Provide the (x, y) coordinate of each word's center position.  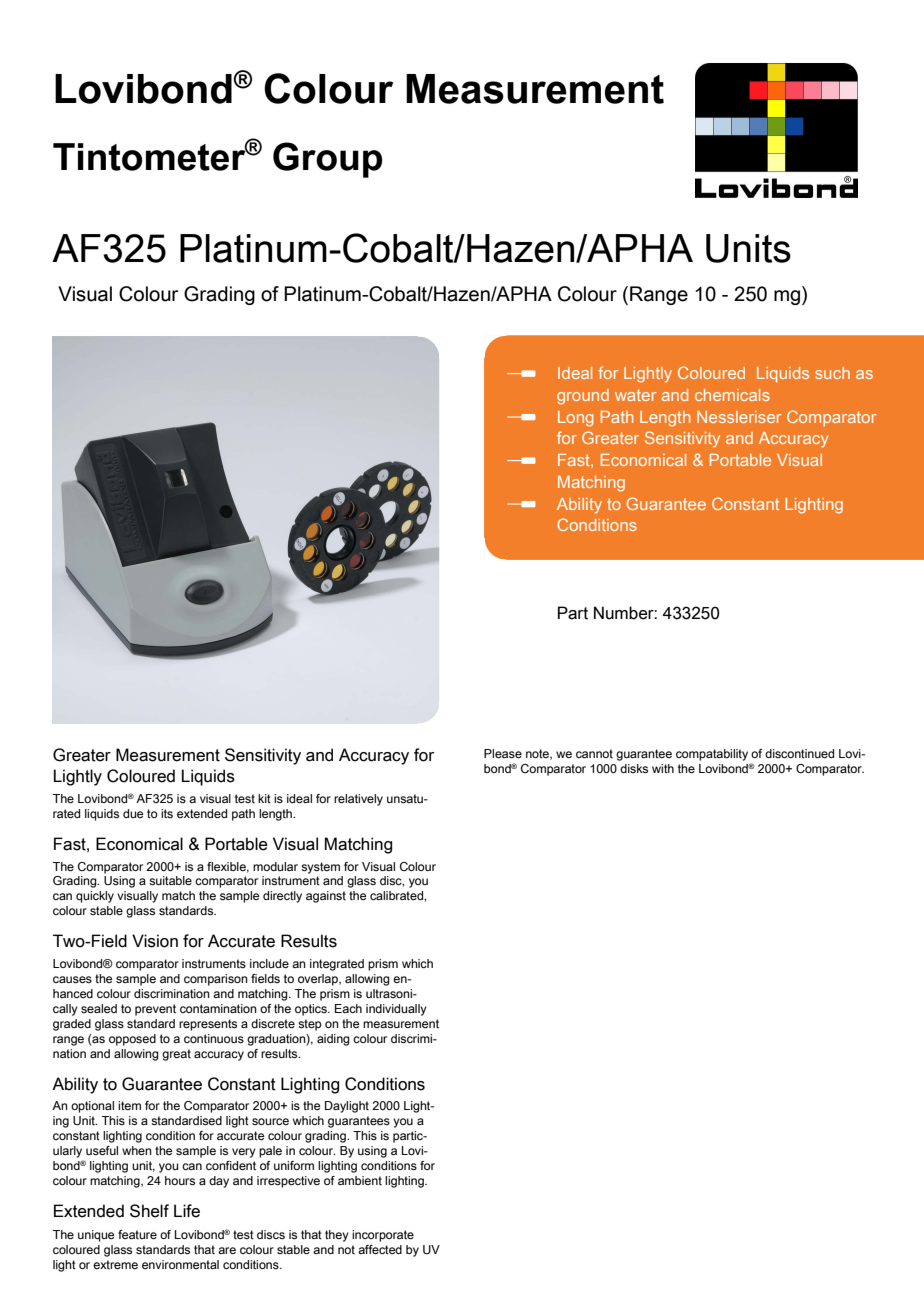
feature (137, 1234)
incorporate (383, 1236)
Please (503, 753)
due (133, 813)
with (663, 768)
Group (327, 160)
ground (583, 397)
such (832, 373)
